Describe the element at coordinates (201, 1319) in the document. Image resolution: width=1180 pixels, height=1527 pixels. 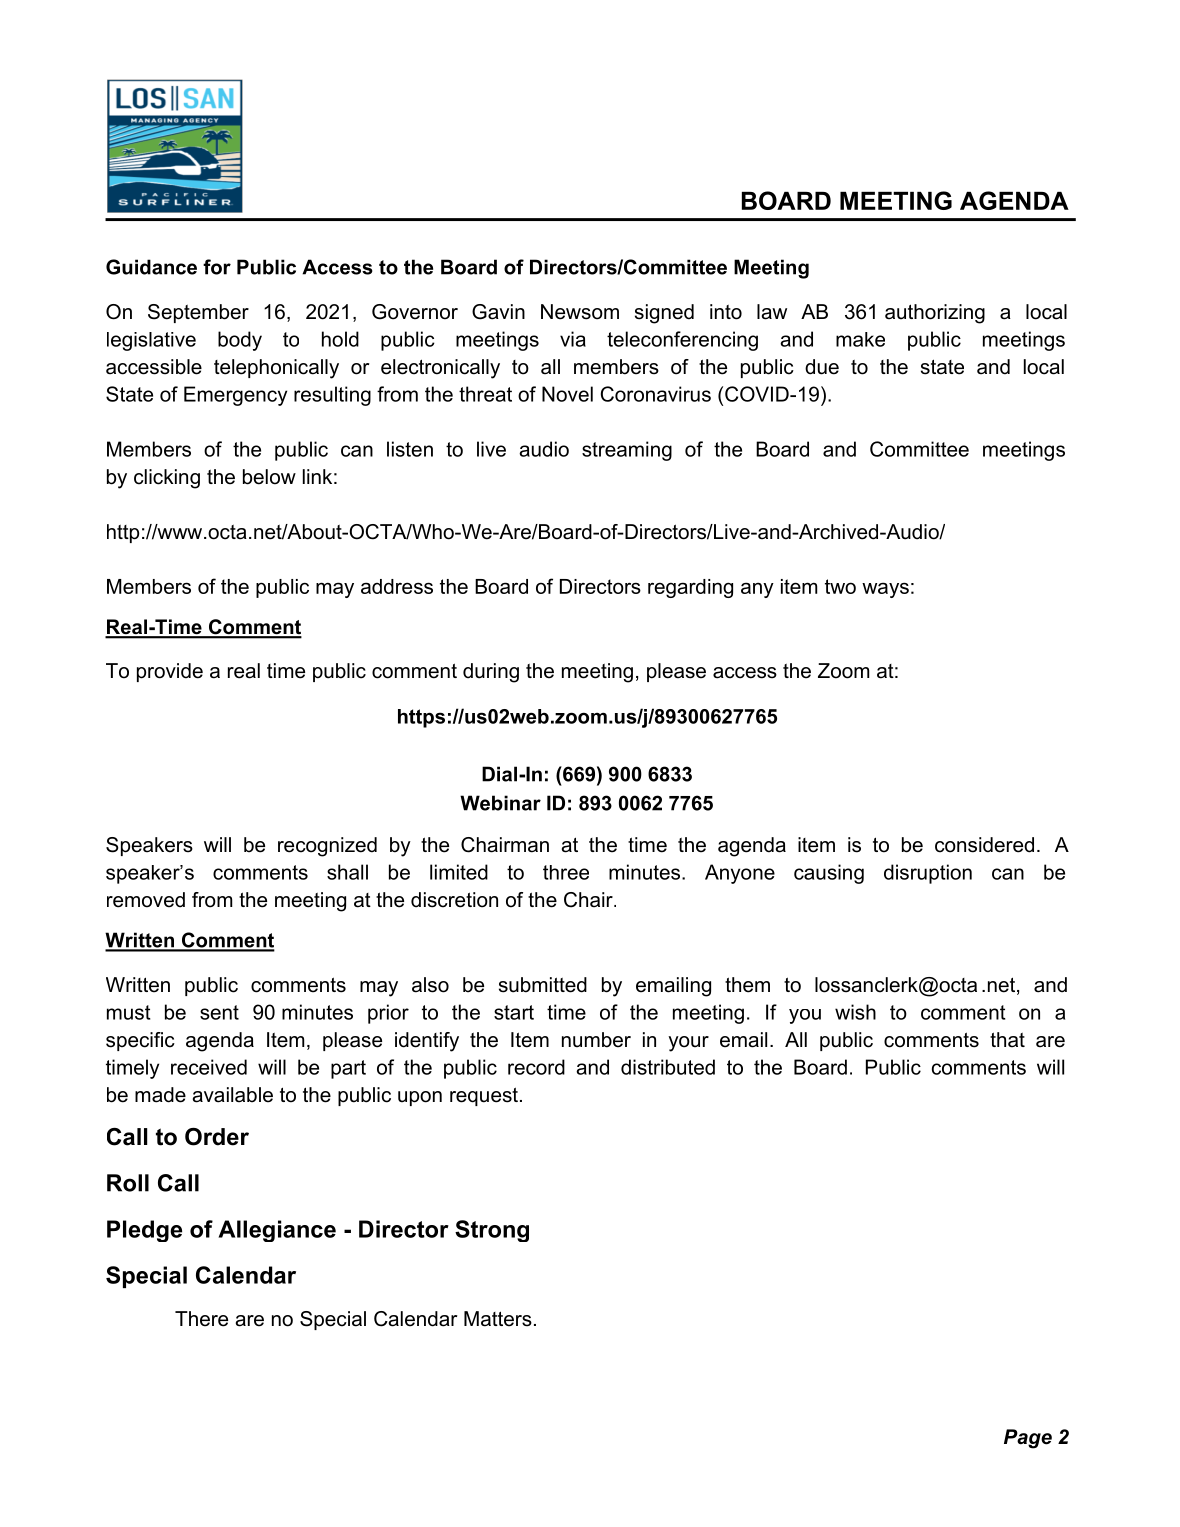
I see `There` at that location.
